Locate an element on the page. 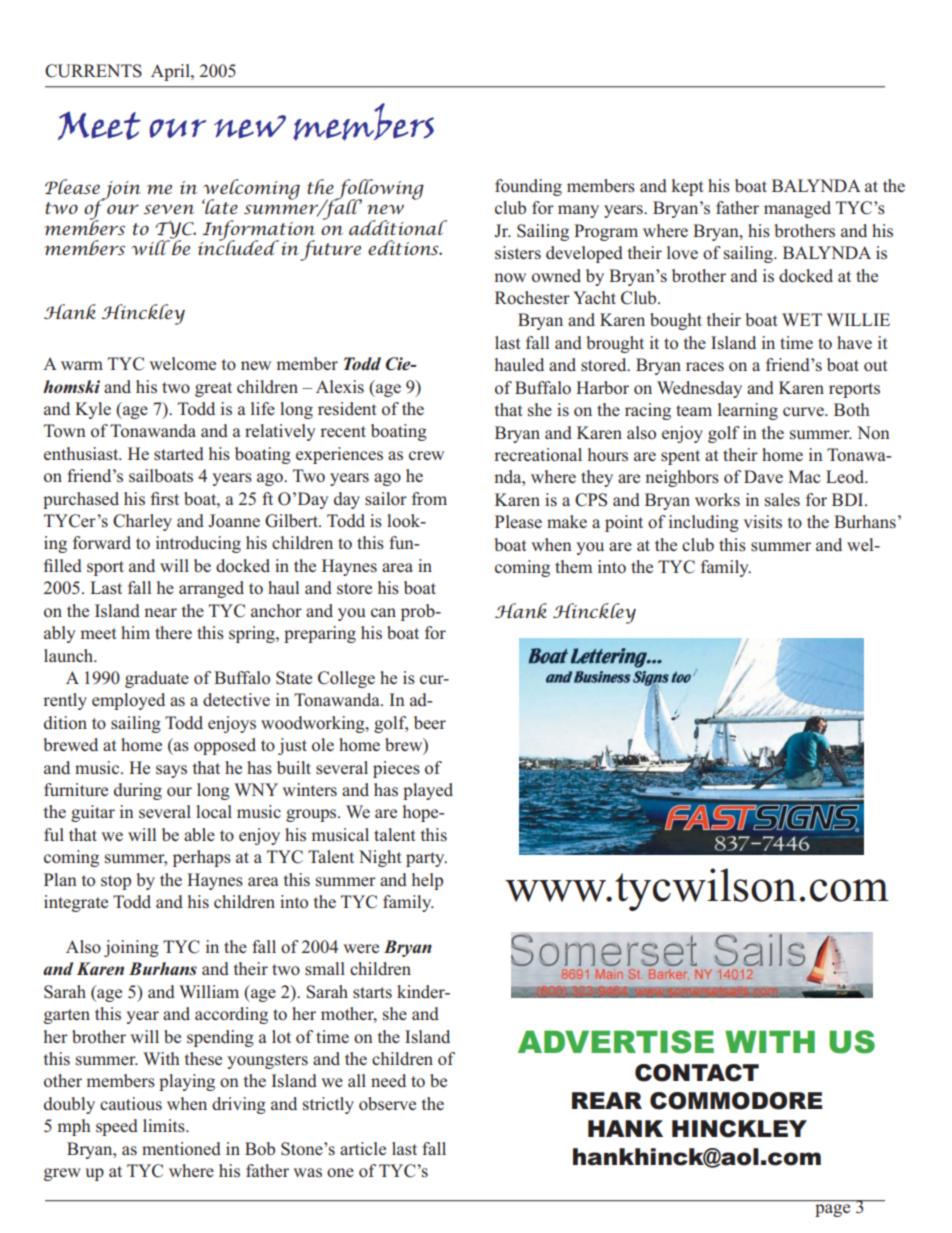 This document has height=1233, width=952. visits is located at coordinates (763, 522).
